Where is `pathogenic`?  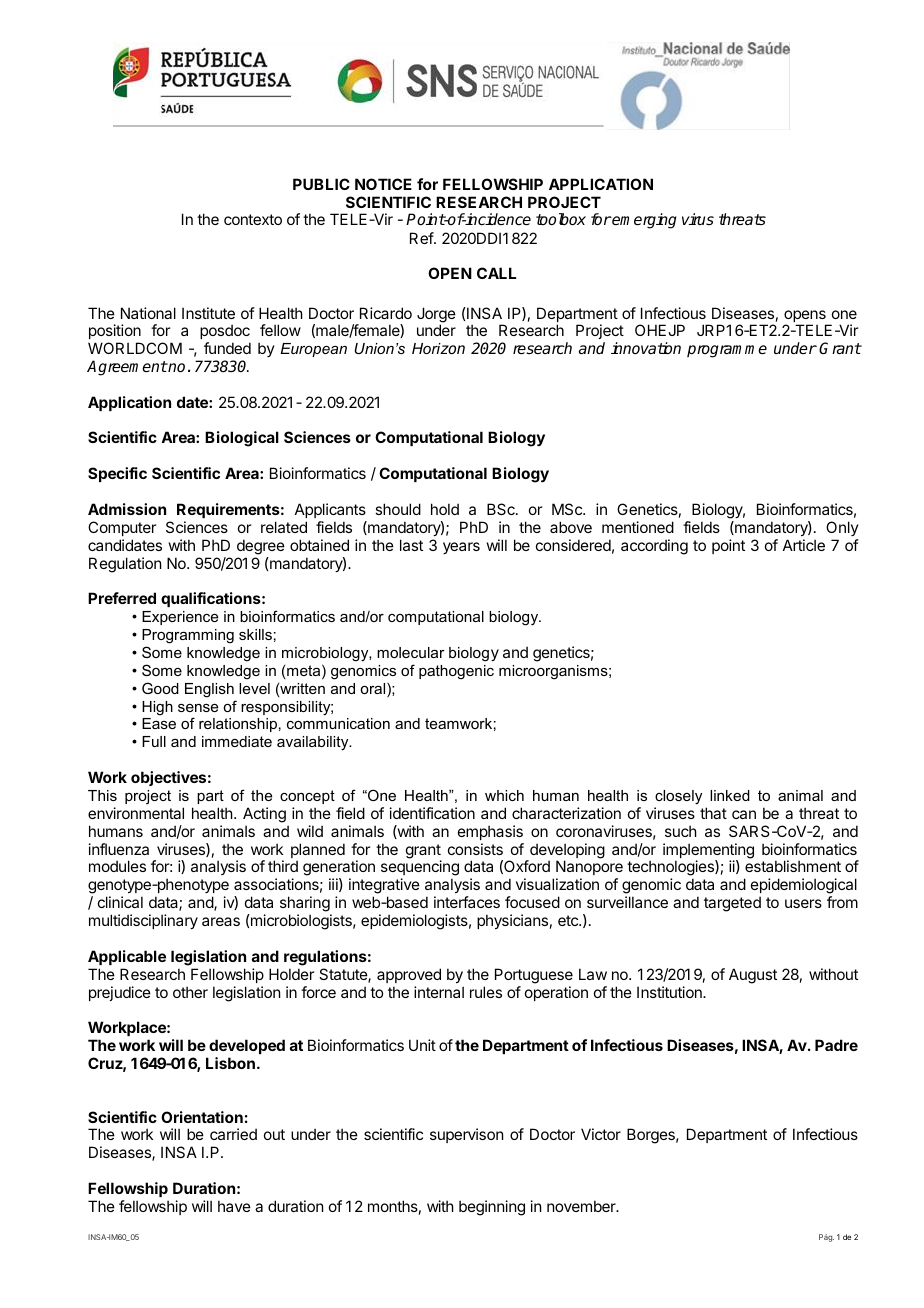
pathogenic is located at coordinates (456, 672).
